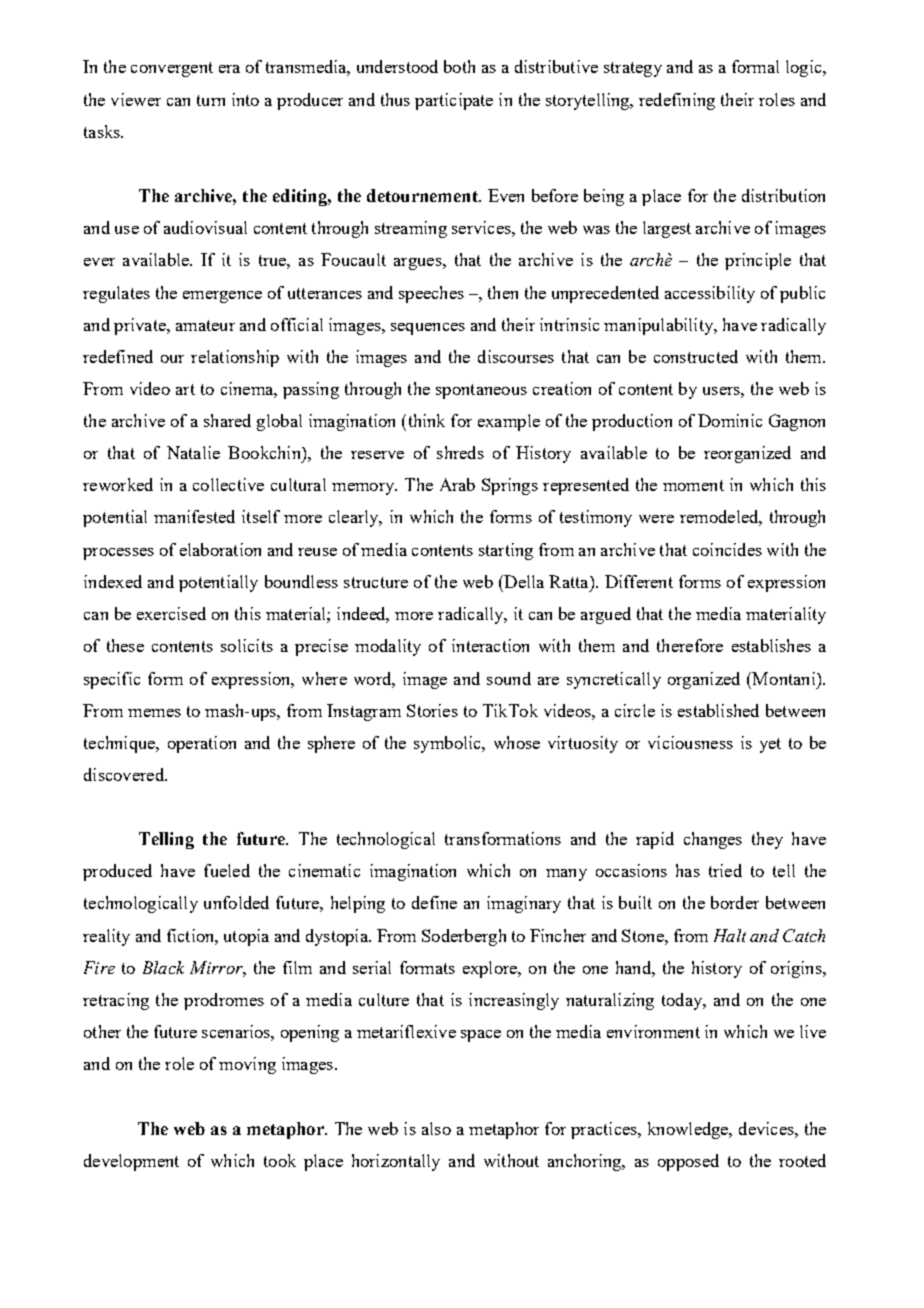 This document has height=1308, width=924. I want to click on participate, so click(454, 101).
